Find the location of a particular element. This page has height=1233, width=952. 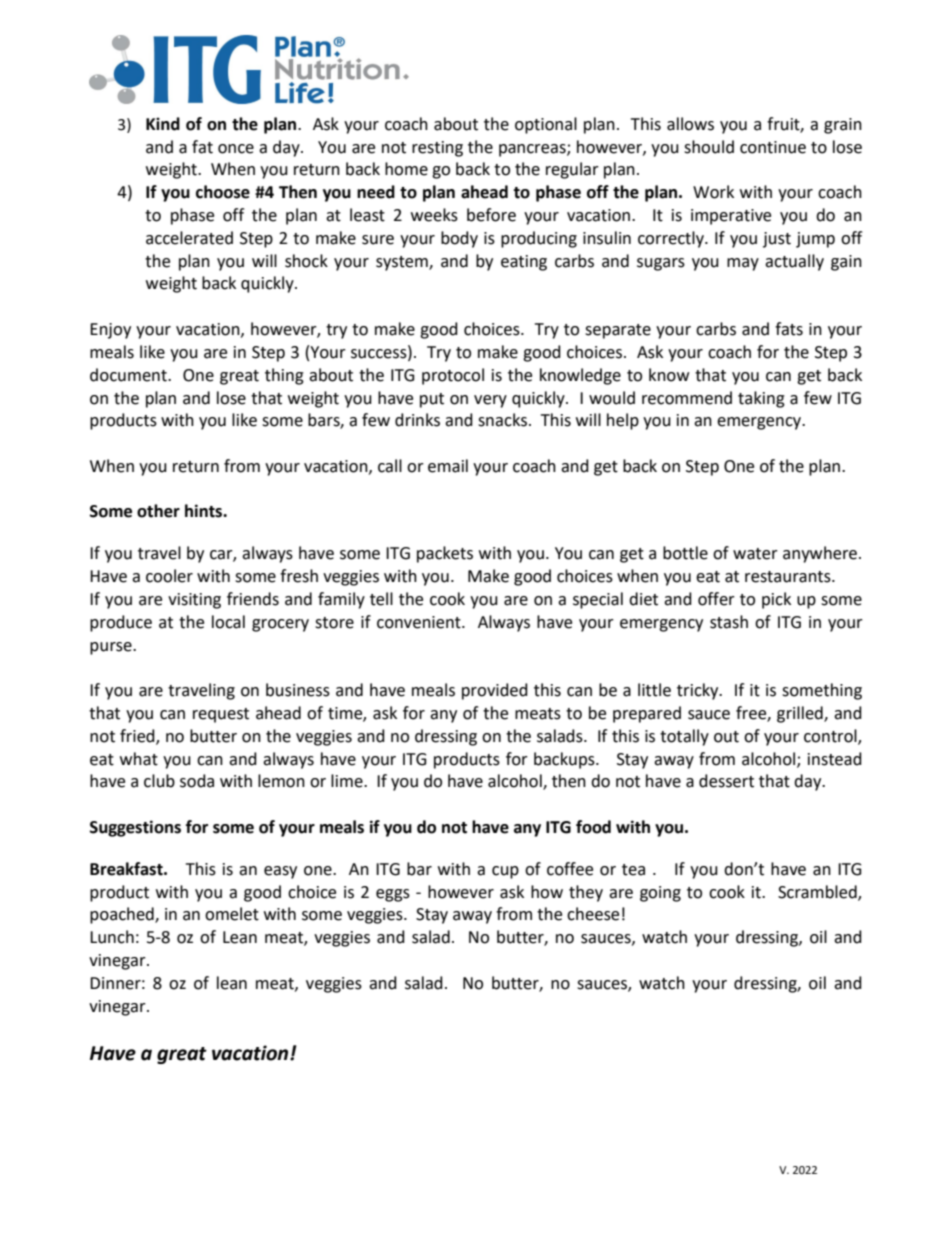

packets is located at coordinates (445, 554).
